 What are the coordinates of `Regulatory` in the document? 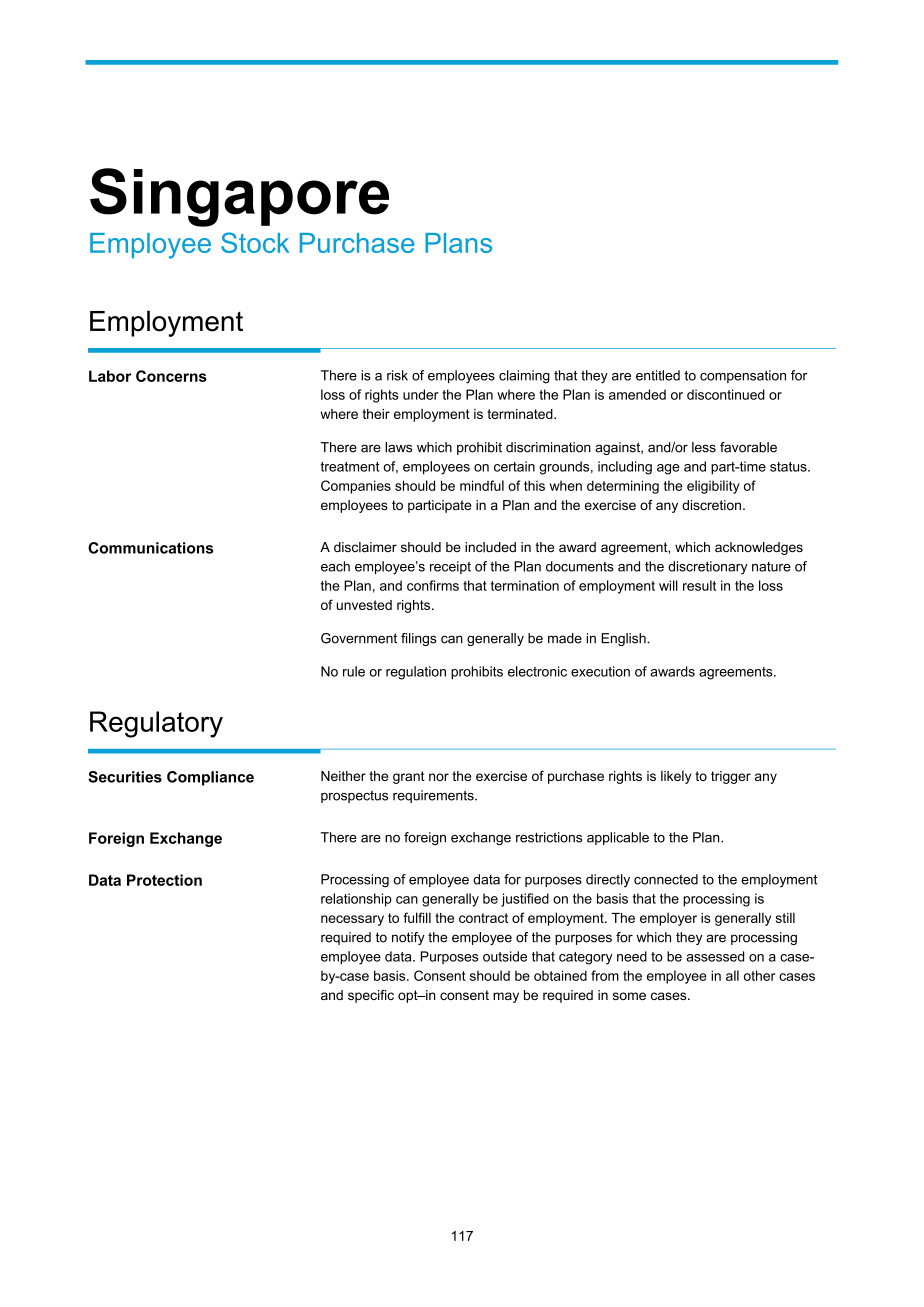 It's located at (156, 724).
